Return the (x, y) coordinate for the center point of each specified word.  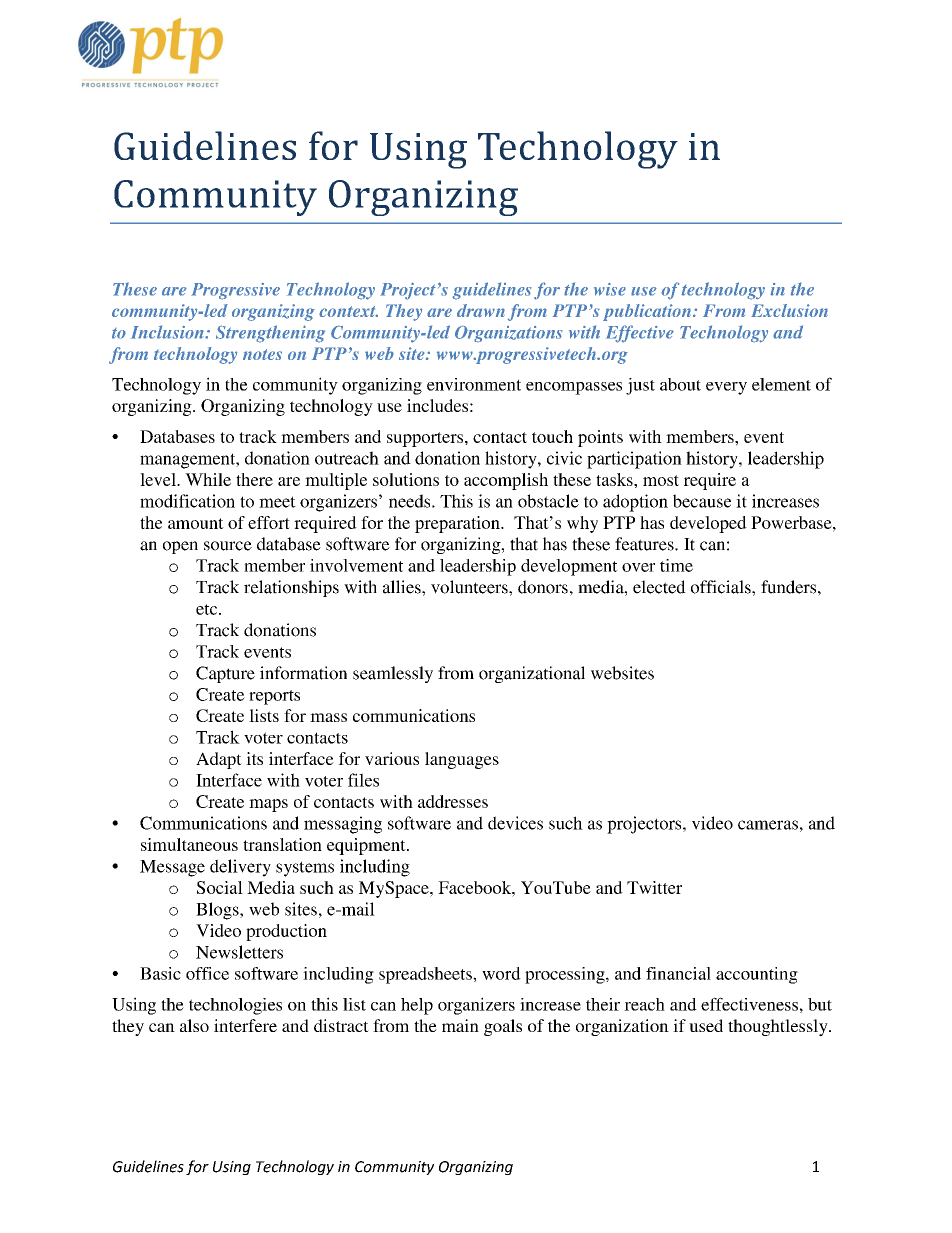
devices (515, 823)
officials (722, 587)
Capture (225, 674)
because (702, 501)
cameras (768, 825)
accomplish (506, 481)
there (254, 479)
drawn (481, 310)
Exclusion (789, 310)
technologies (235, 1006)
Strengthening (270, 334)
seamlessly (393, 674)
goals (503, 1027)
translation (282, 844)
